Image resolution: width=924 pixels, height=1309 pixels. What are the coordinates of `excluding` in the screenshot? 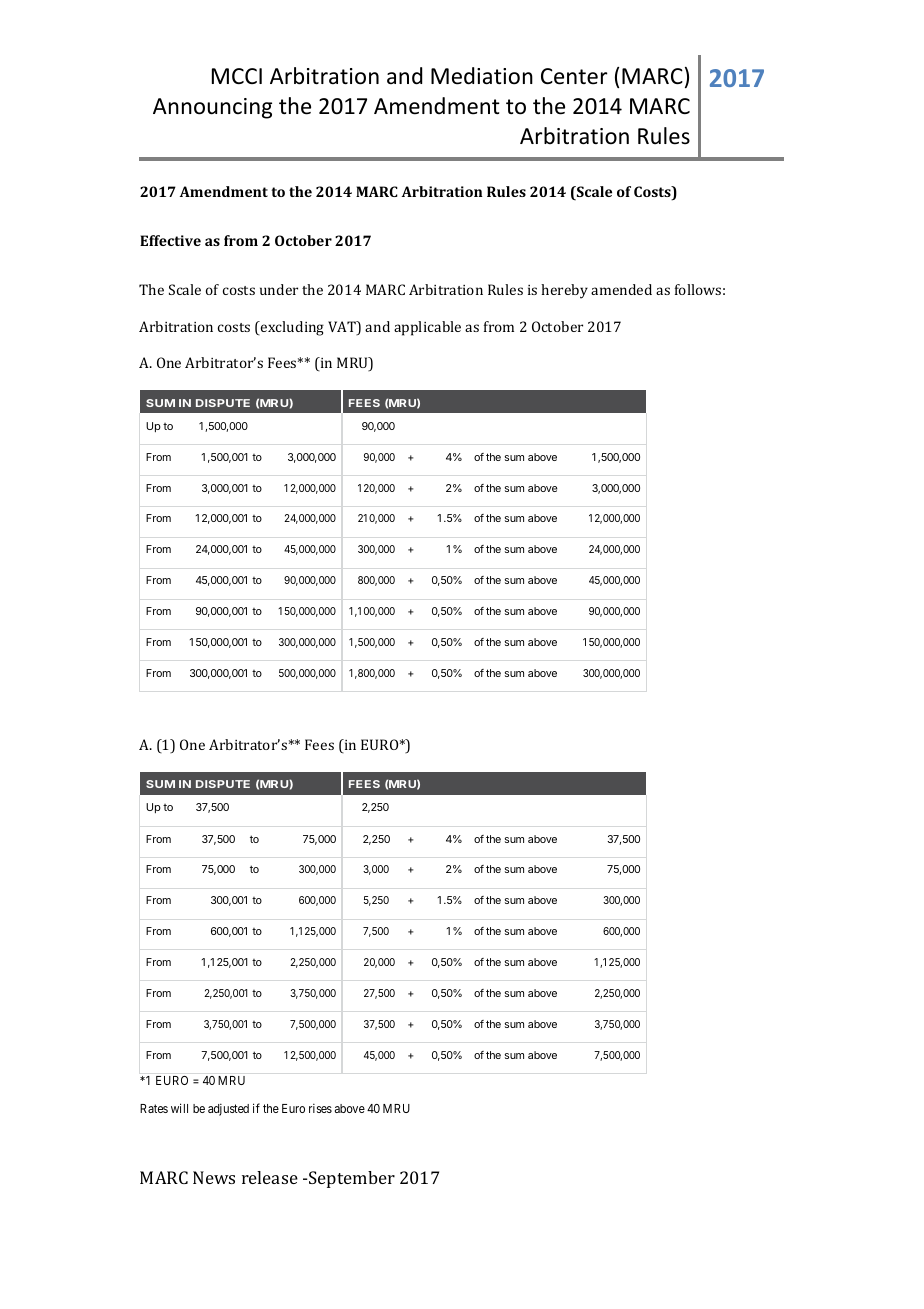 It's located at (291, 328).
